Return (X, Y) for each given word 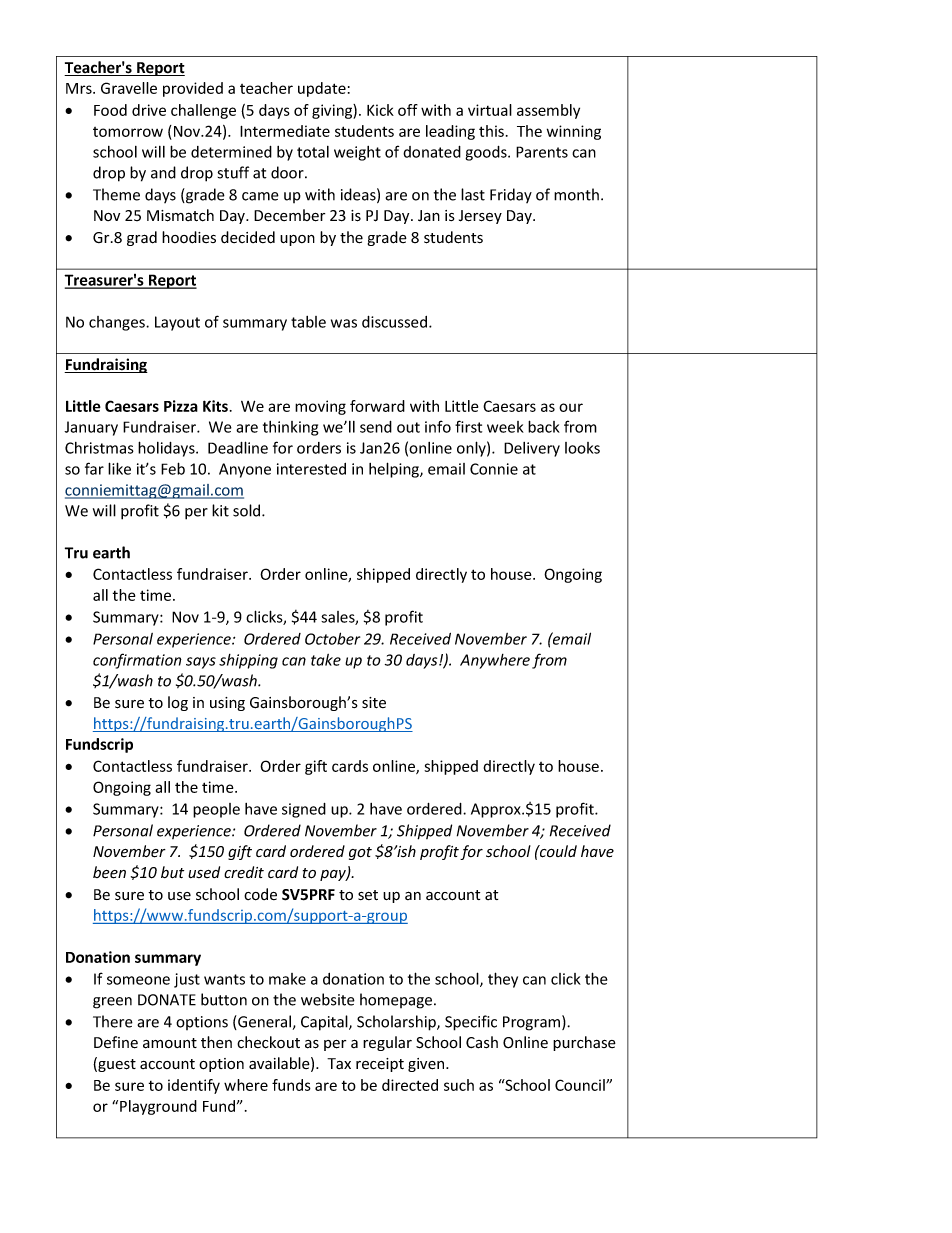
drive (149, 110)
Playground (158, 1107)
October (332, 638)
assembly (548, 111)
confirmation (137, 661)
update (322, 89)
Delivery (532, 449)
